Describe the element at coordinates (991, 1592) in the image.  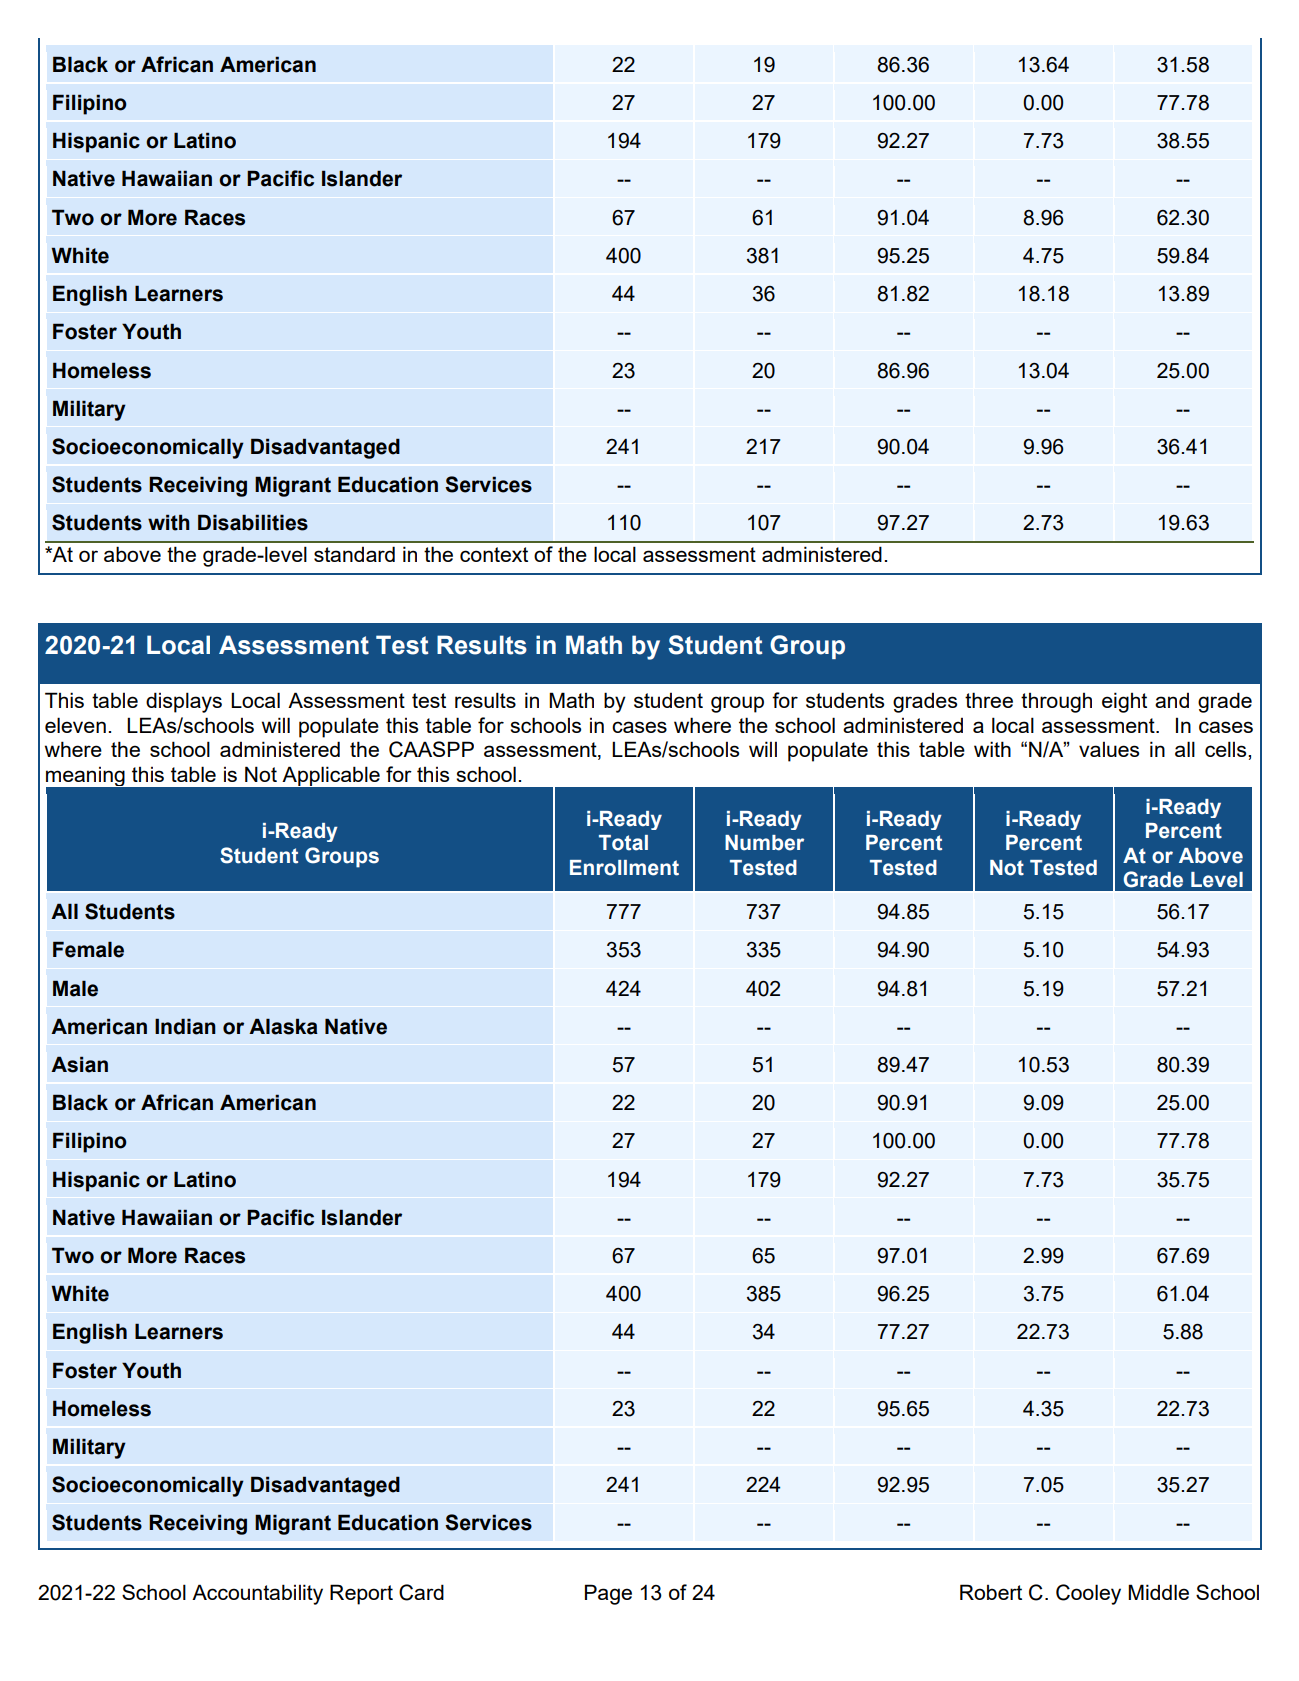
I see `Robert` at that location.
